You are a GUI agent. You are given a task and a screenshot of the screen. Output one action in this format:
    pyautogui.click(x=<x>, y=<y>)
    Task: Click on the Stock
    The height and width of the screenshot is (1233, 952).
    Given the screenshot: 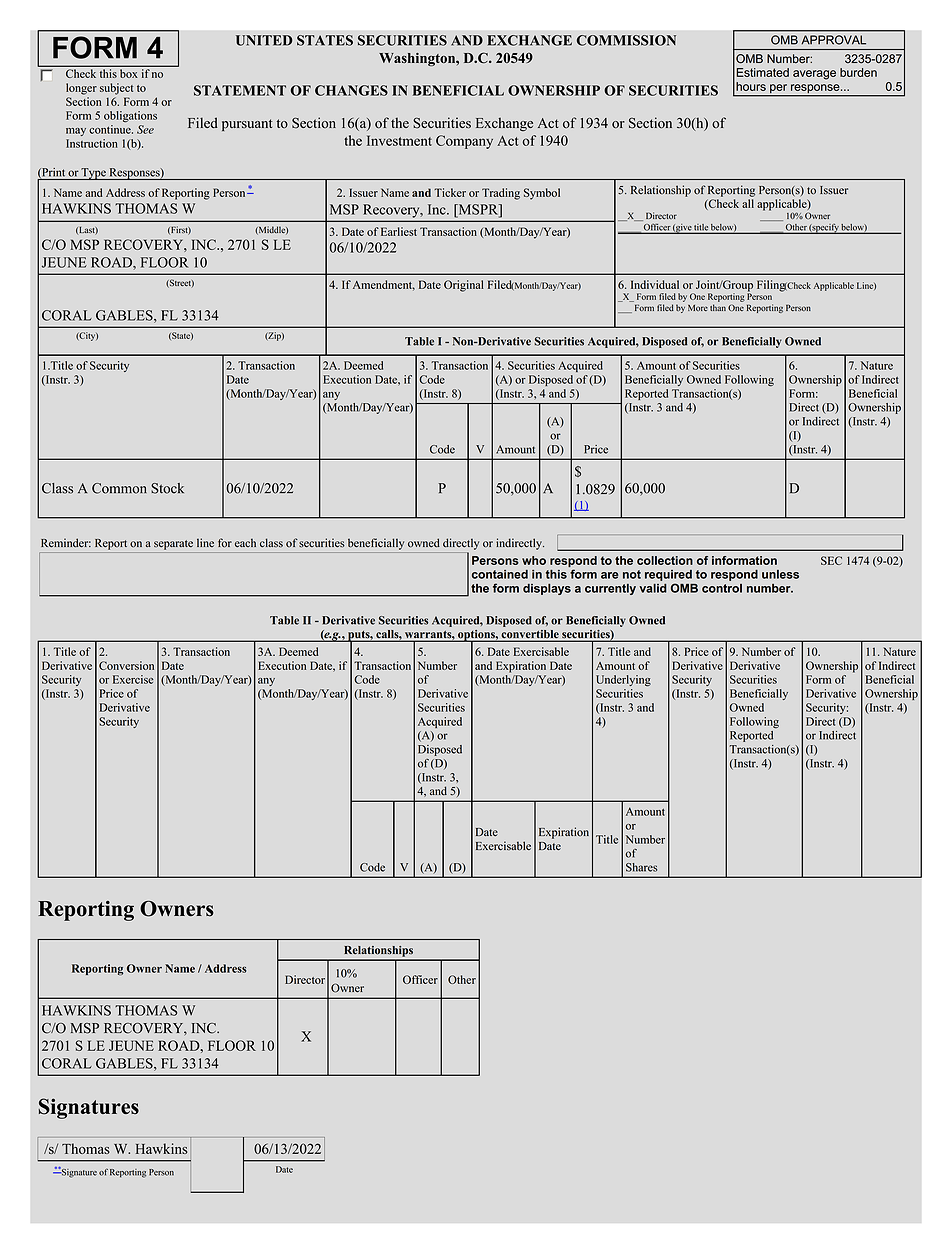 What is the action you would take?
    pyautogui.click(x=167, y=488)
